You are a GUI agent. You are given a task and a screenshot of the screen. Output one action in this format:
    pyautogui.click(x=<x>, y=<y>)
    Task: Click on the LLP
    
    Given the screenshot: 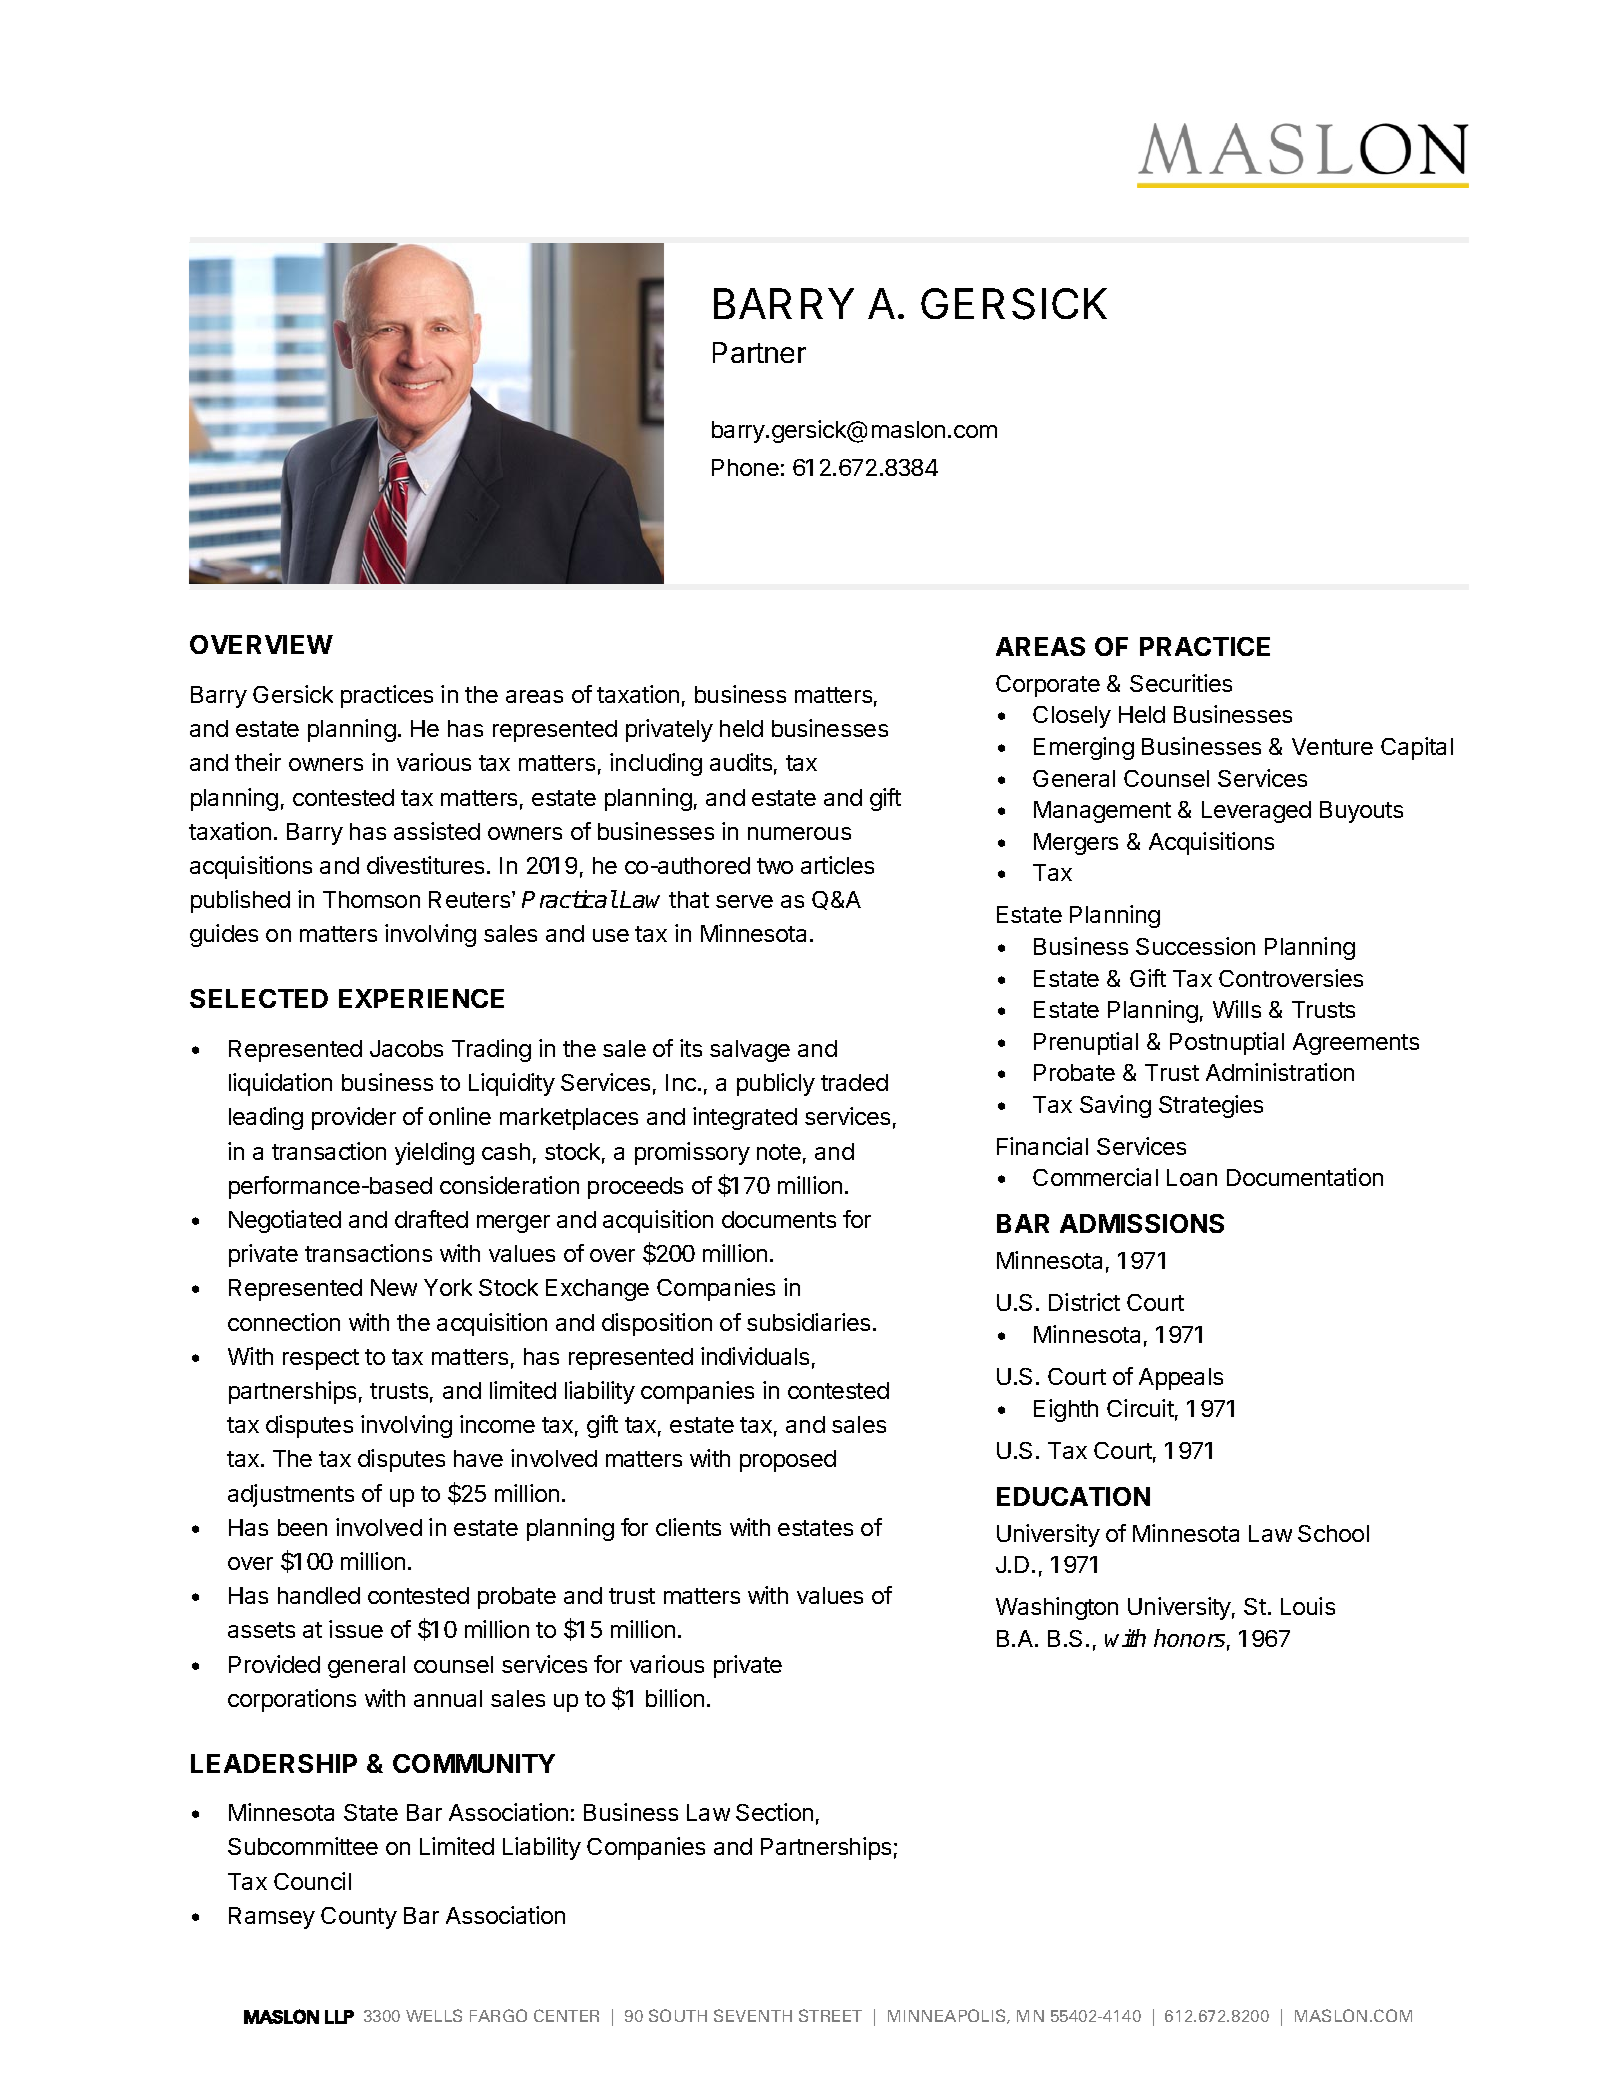 What is the action you would take?
    pyautogui.click(x=339, y=2017)
